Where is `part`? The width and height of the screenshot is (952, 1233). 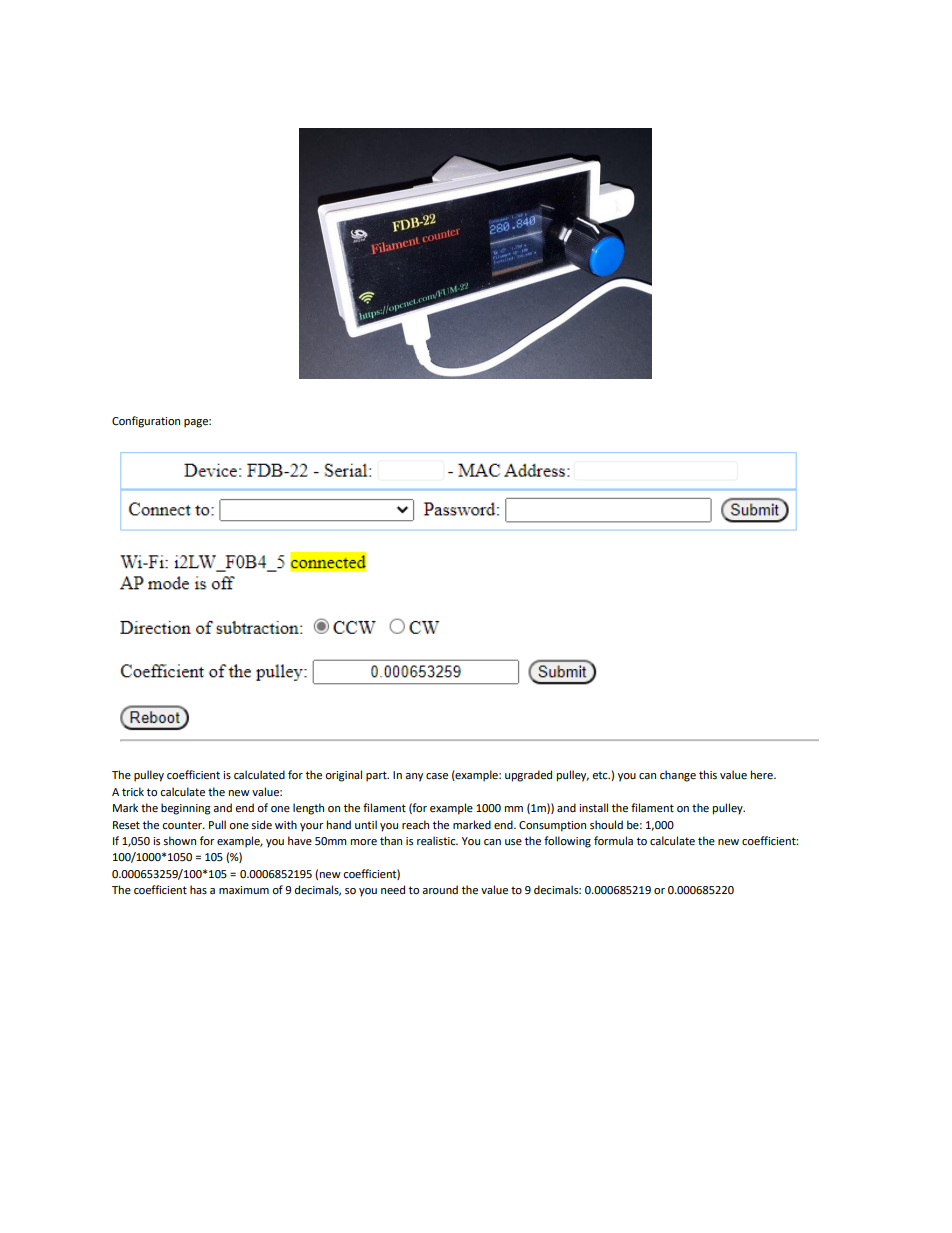
part is located at coordinates (377, 776).
